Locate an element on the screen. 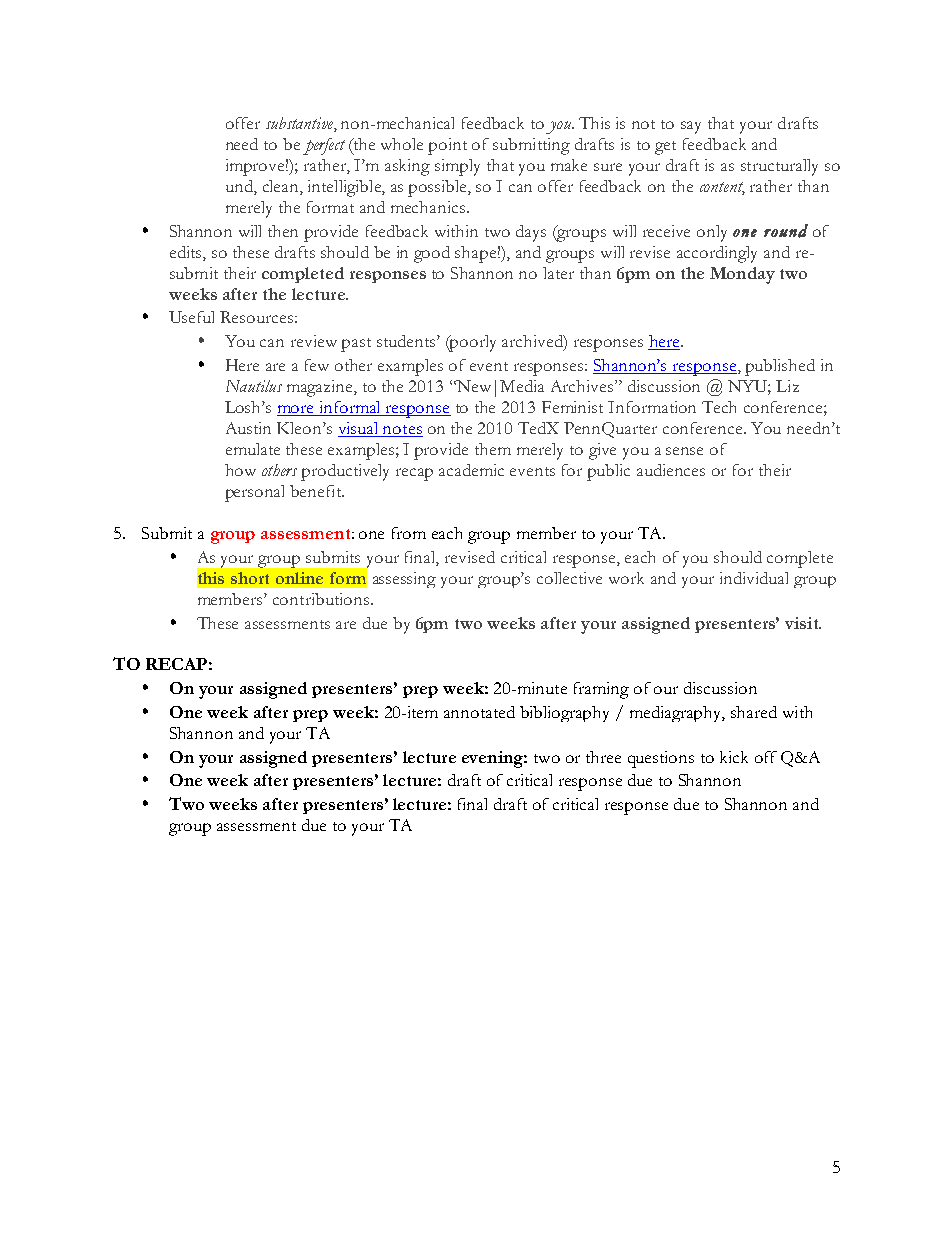  point is located at coordinates (447, 146).
